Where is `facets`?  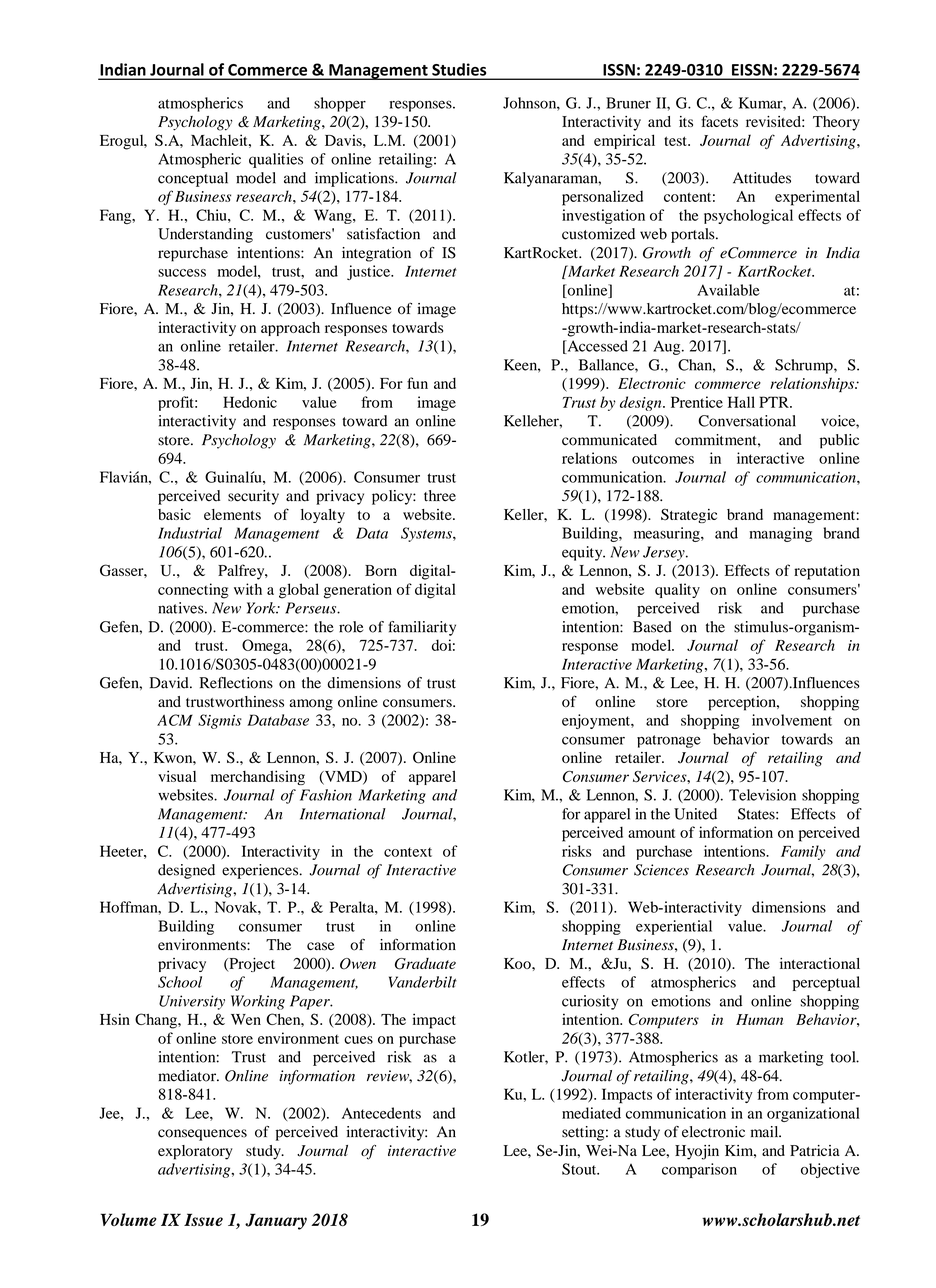
facets is located at coordinates (719, 121).
